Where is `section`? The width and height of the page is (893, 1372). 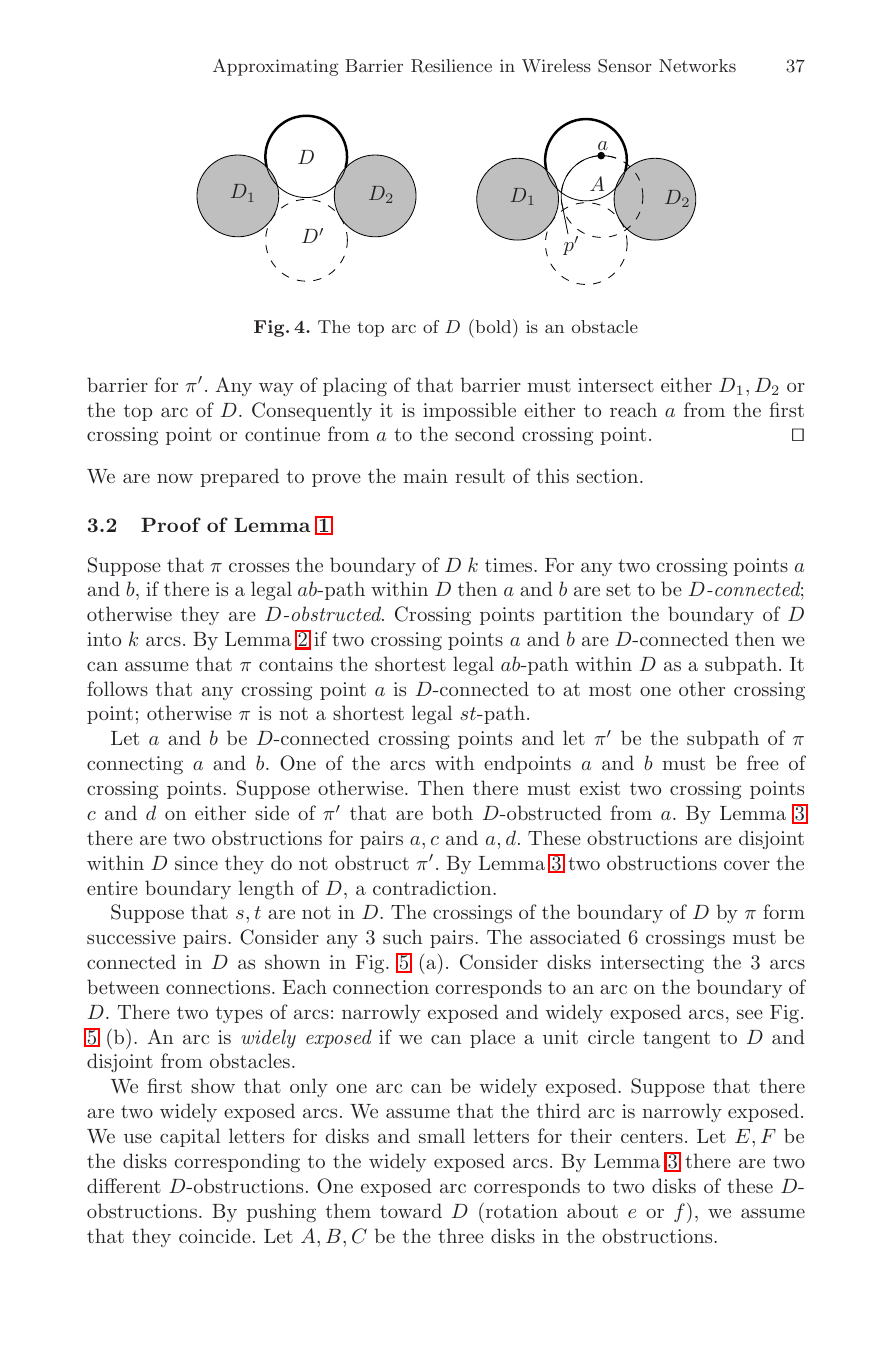
section is located at coordinates (609, 476).
